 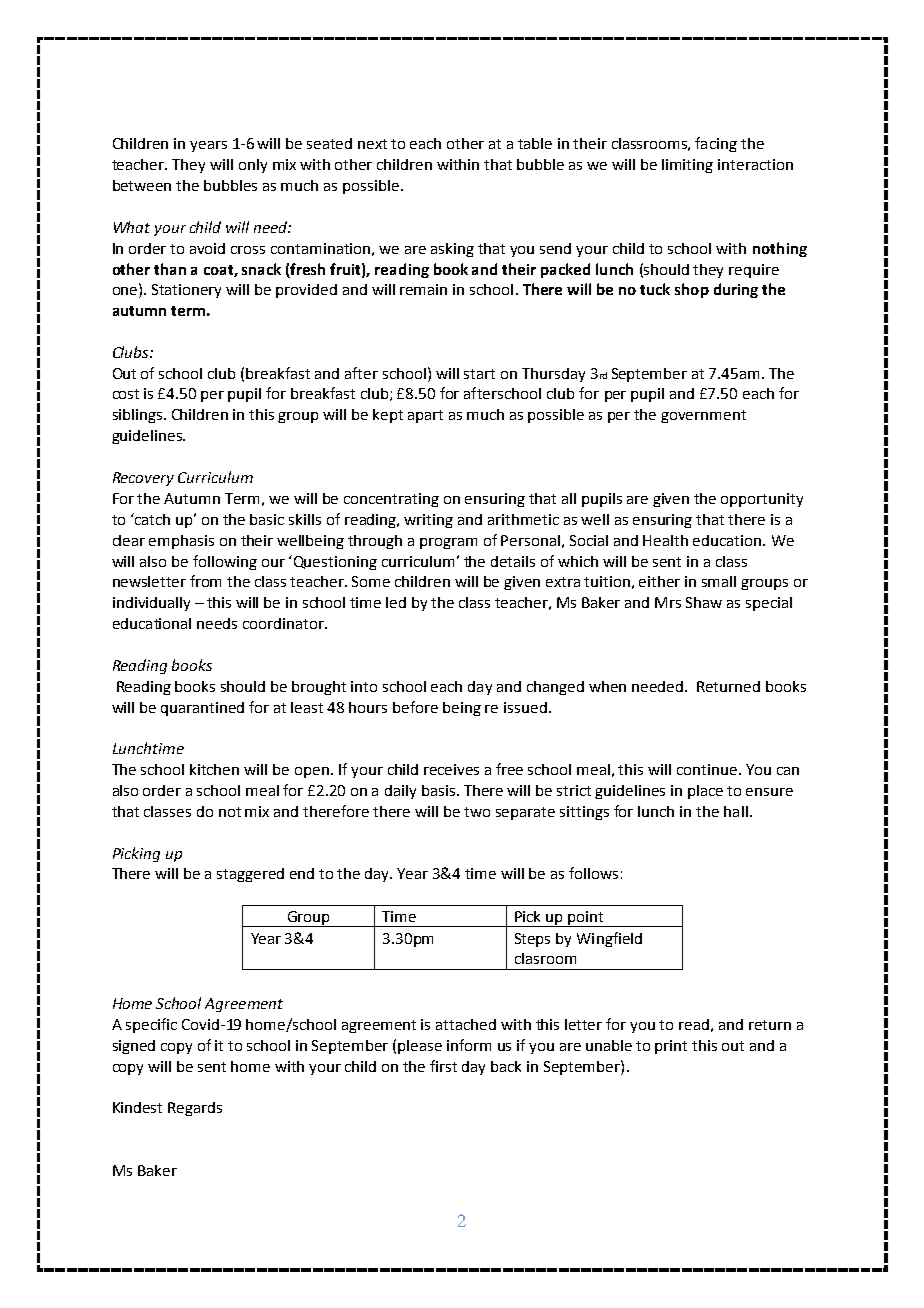 I want to click on Recovery, so click(x=143, y=479).
